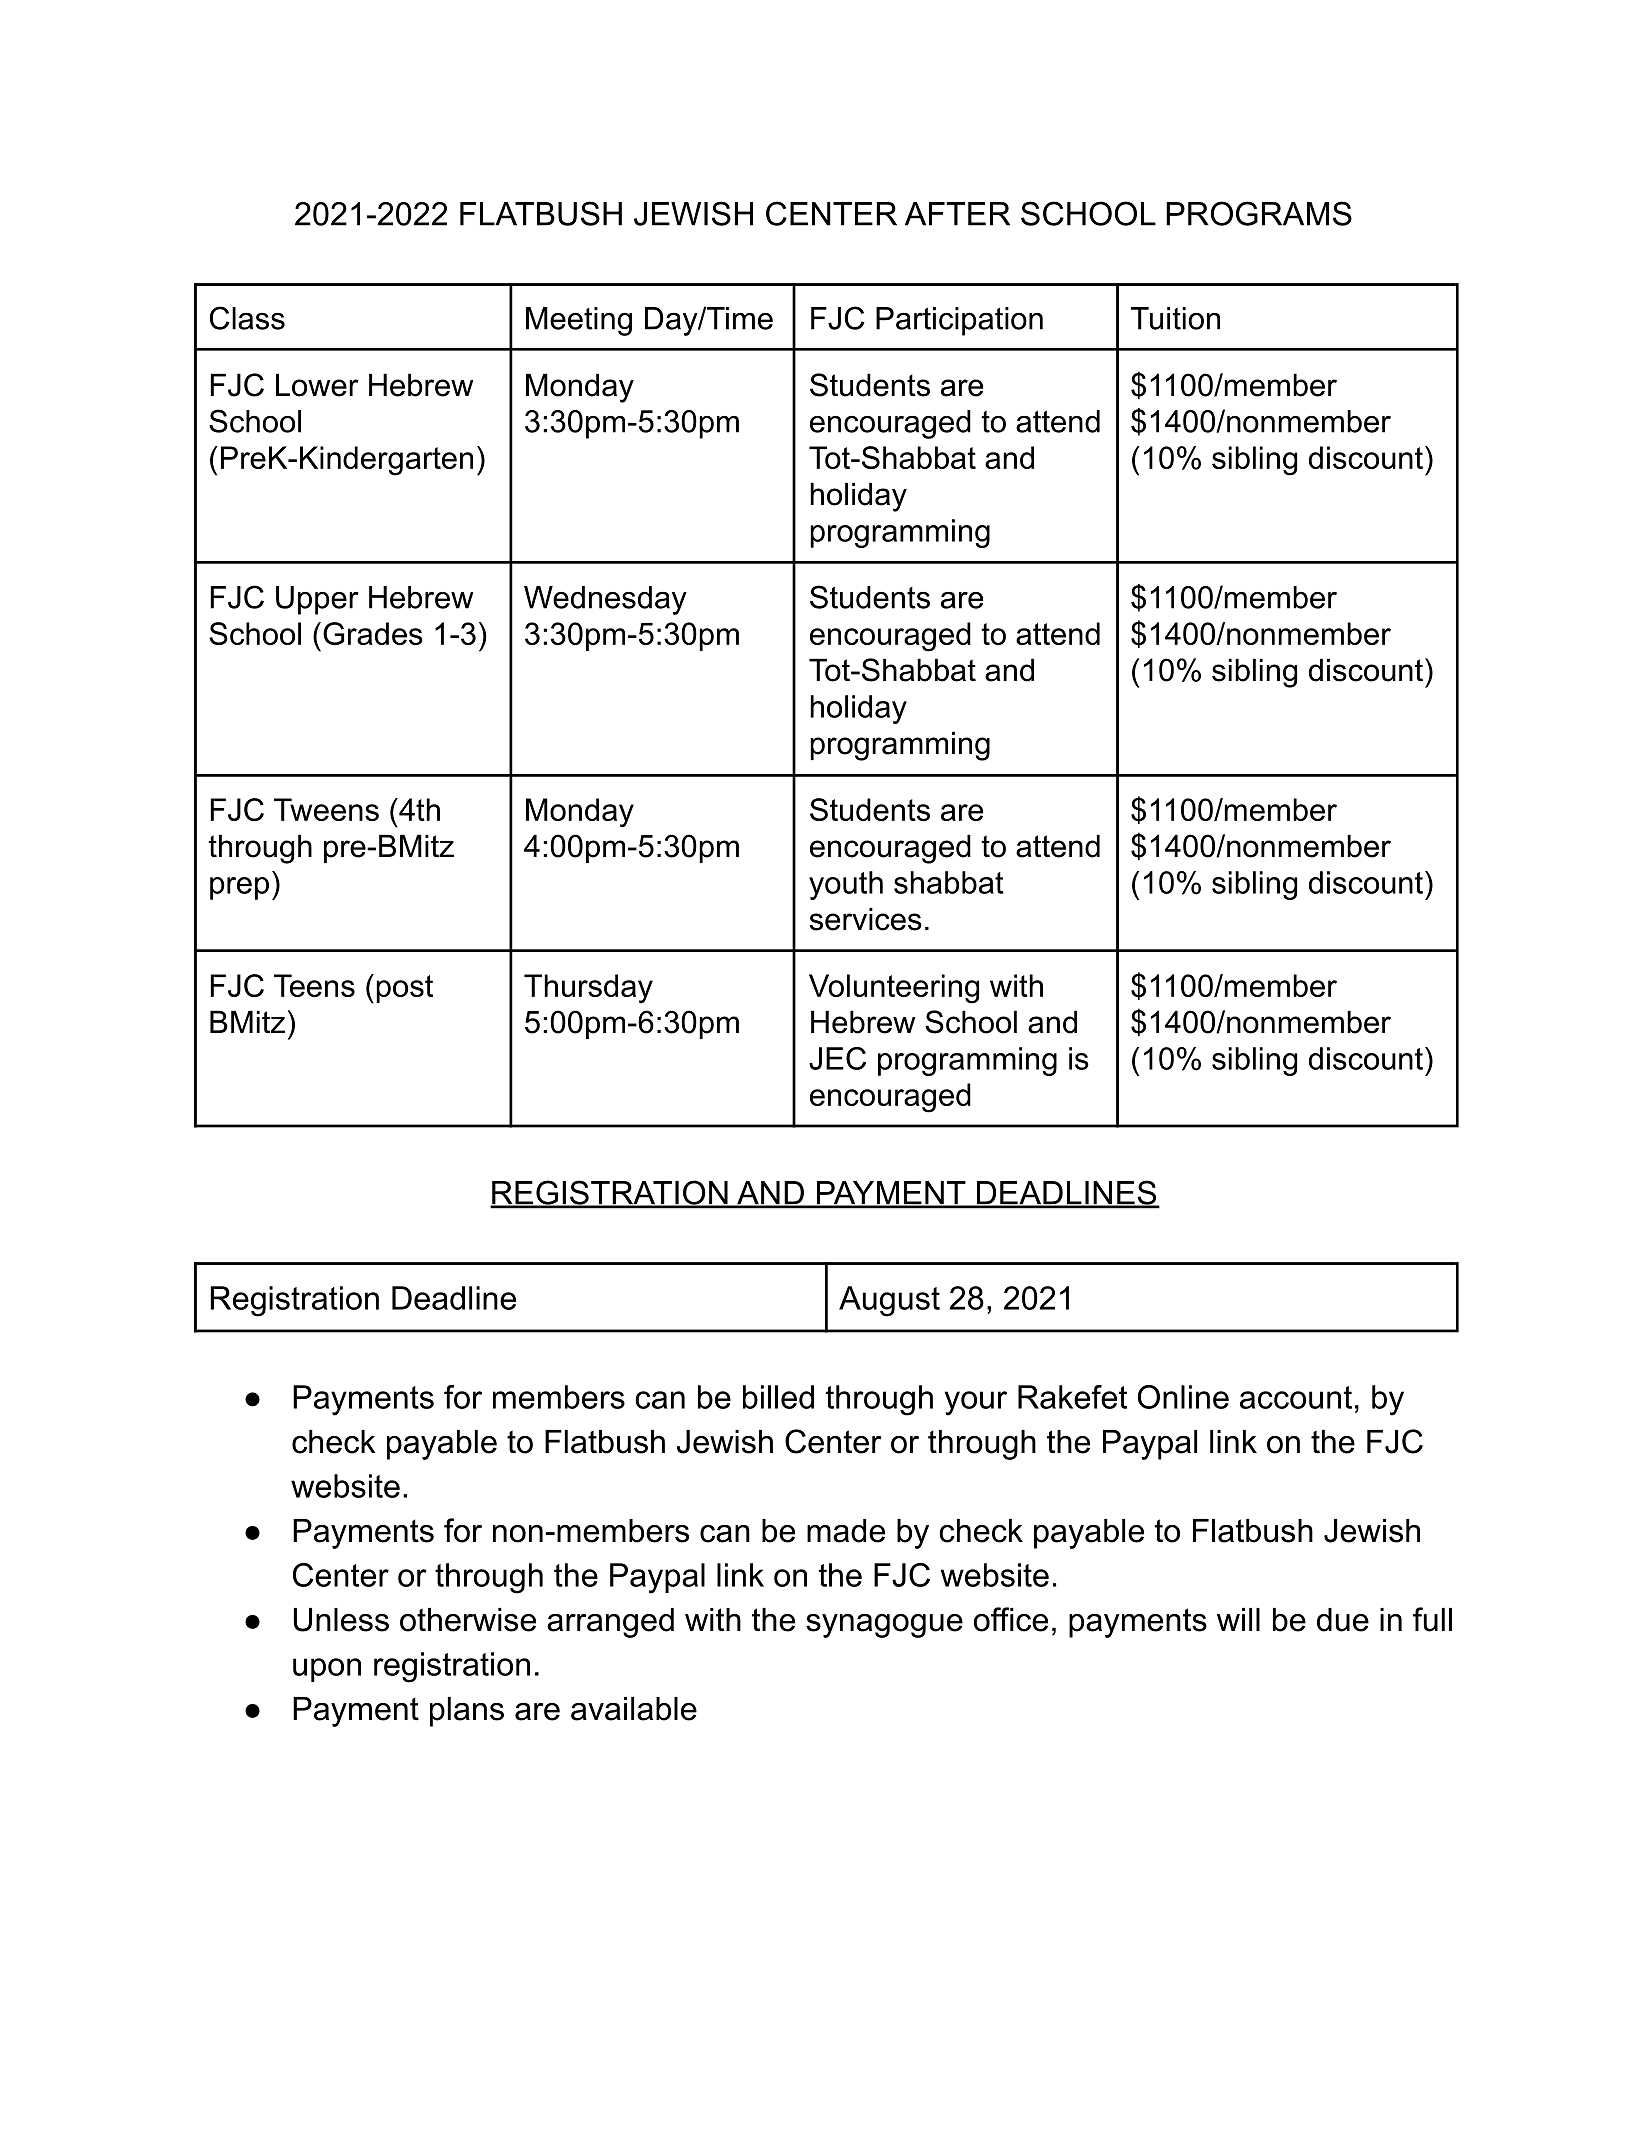 Image resolution: width=1650 pixels, height=2136 pixels. Describe the element at coordinates (373, 633) in the screenshot. I see `Grades` at that location.
